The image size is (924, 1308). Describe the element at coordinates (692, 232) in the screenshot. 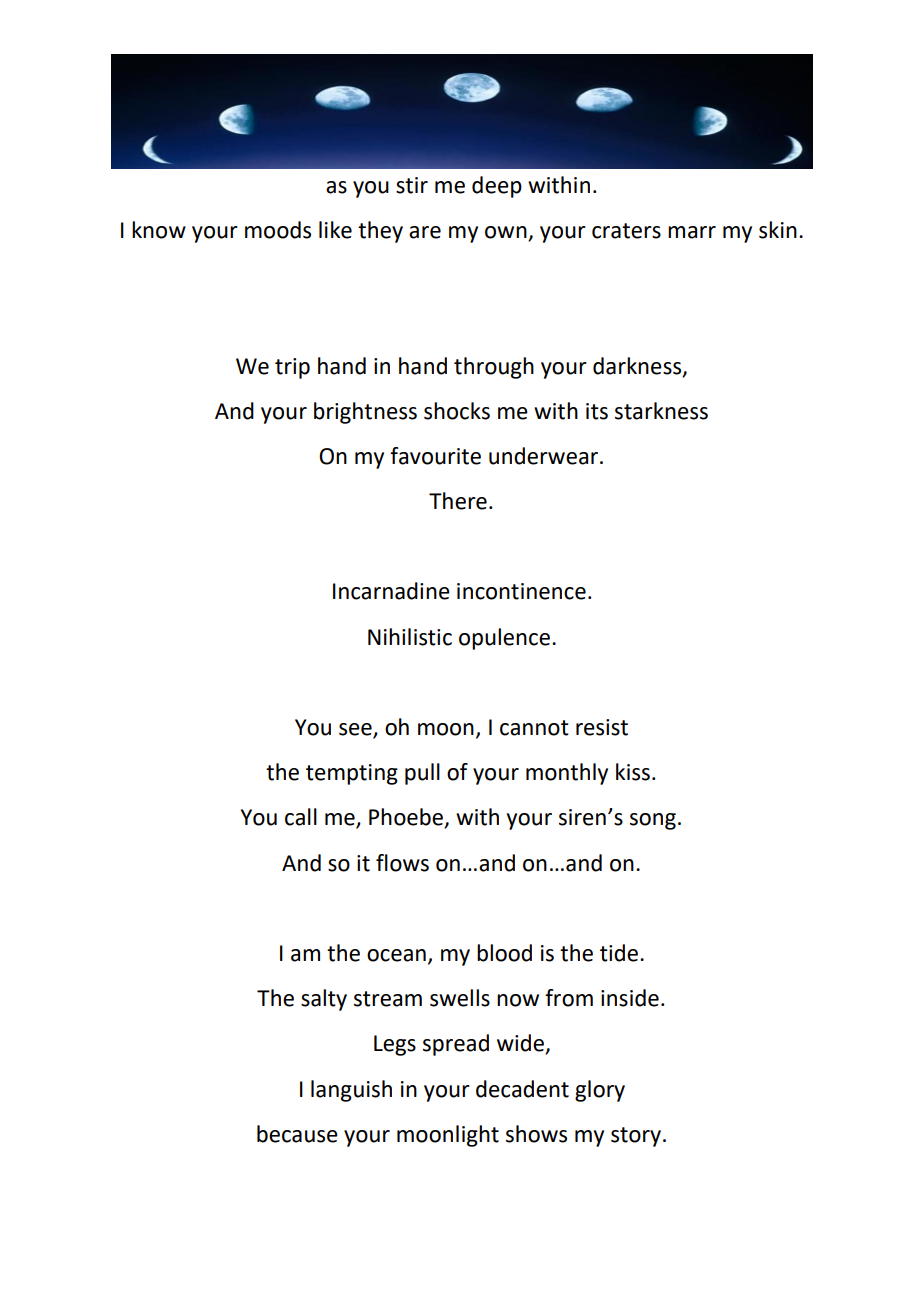

I see `marr` at that location.
